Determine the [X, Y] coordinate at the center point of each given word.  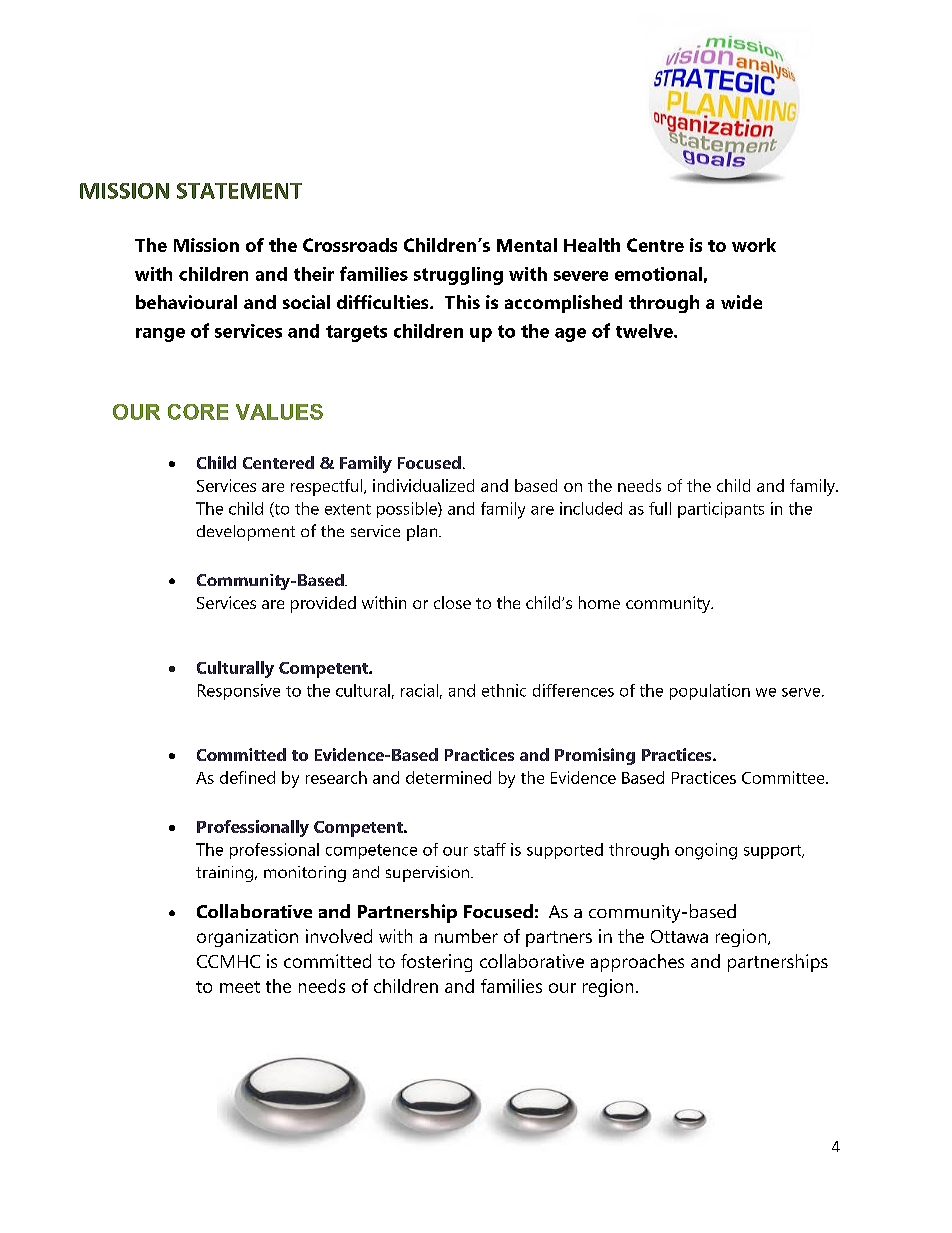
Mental [527, 245]
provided [323, 604]
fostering [436, 963]
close [452, 602]
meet [240, 987]
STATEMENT [239, 191]
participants [721, 510]
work [754, 245]
